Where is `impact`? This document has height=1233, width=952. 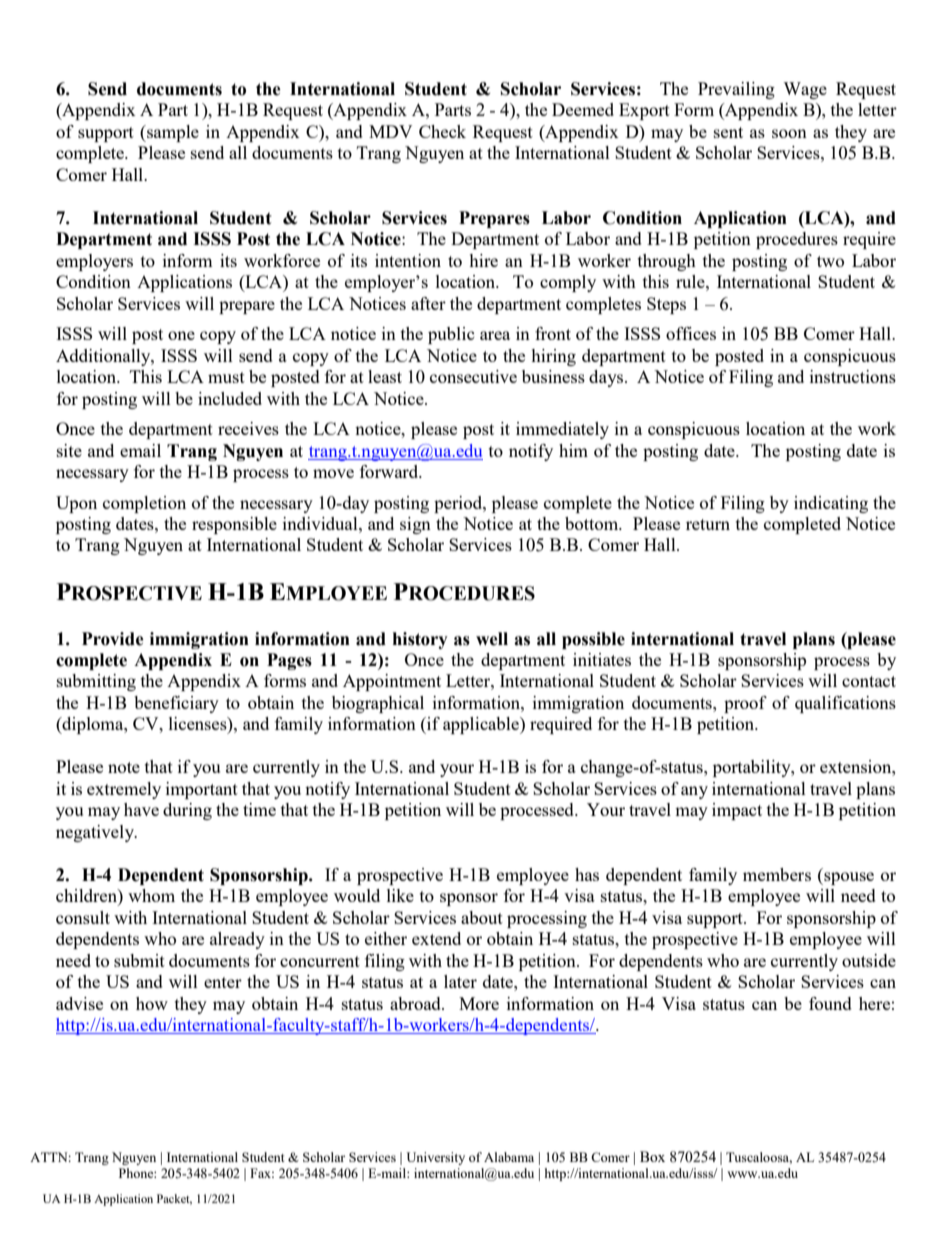
impact is located at coordinates (737, 811).
